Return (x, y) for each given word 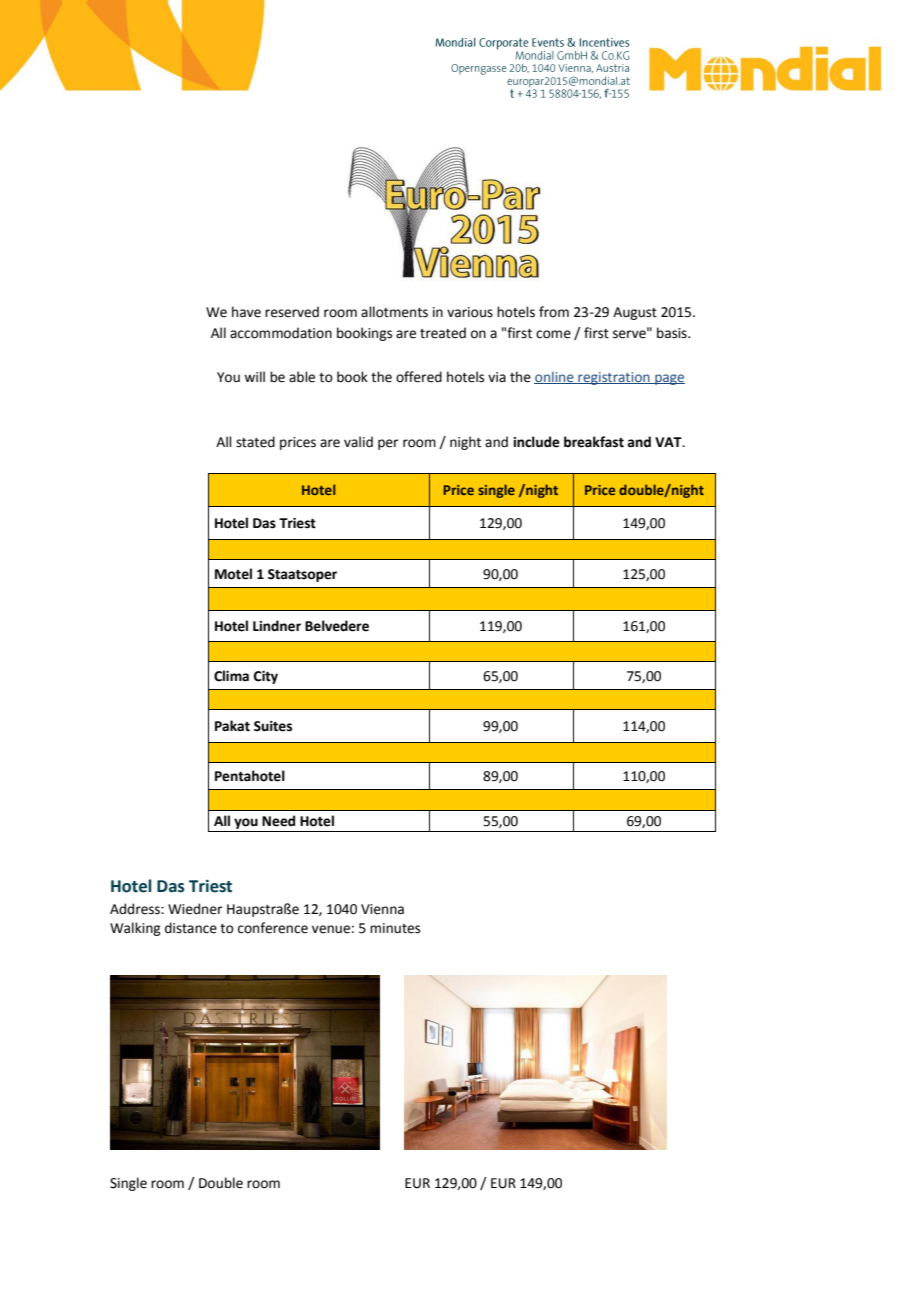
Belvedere (337, 626)
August (635, 313)
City (266, 677)
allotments (394, 312)
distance (191, 928)
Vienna (382, 909)
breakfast (594, 442)
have (246, 312)
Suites (273, 726)
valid (358, 441)
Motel (233, 574)
